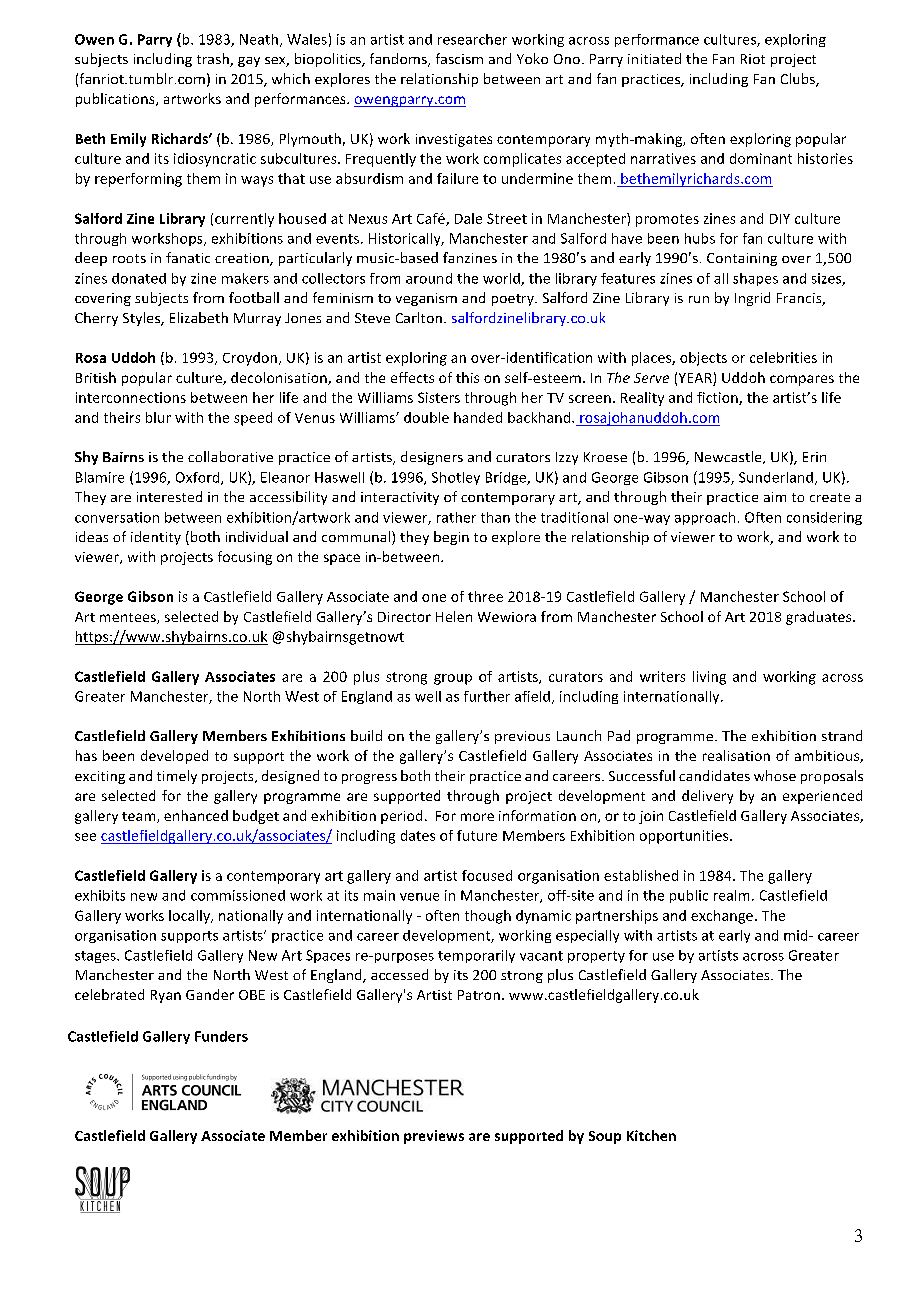 The height and width of the document is (1308, 924). Describe the element at coordinates (685, 837) in the document. I see `opportunities` at that location.
